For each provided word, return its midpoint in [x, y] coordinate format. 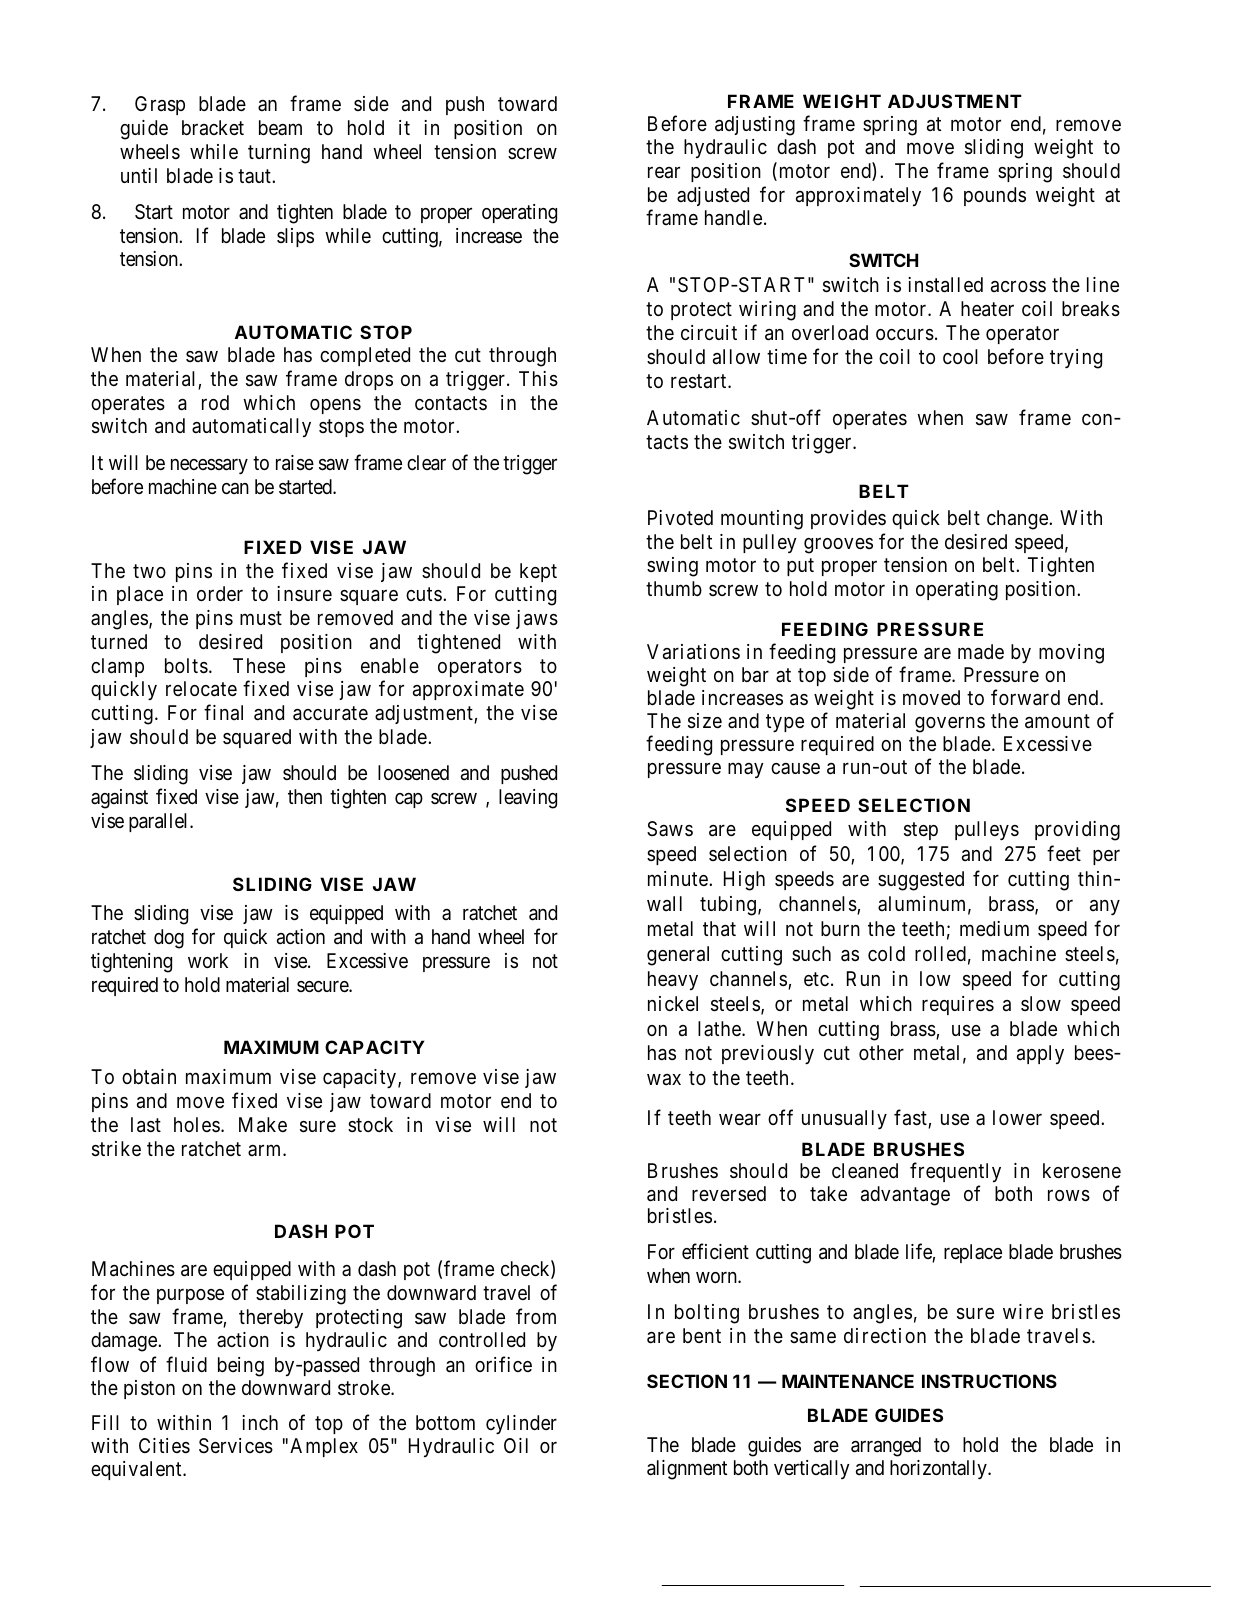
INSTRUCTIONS [989, 1381]
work [208, 960]
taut [255, 176]
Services [236, 1446]
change [1018, 520]
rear [664, 173]
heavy [673, 980]
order [220, 593]
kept [538, 572]
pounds [995, 196]
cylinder [521, 1424]
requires [958, 1005]
